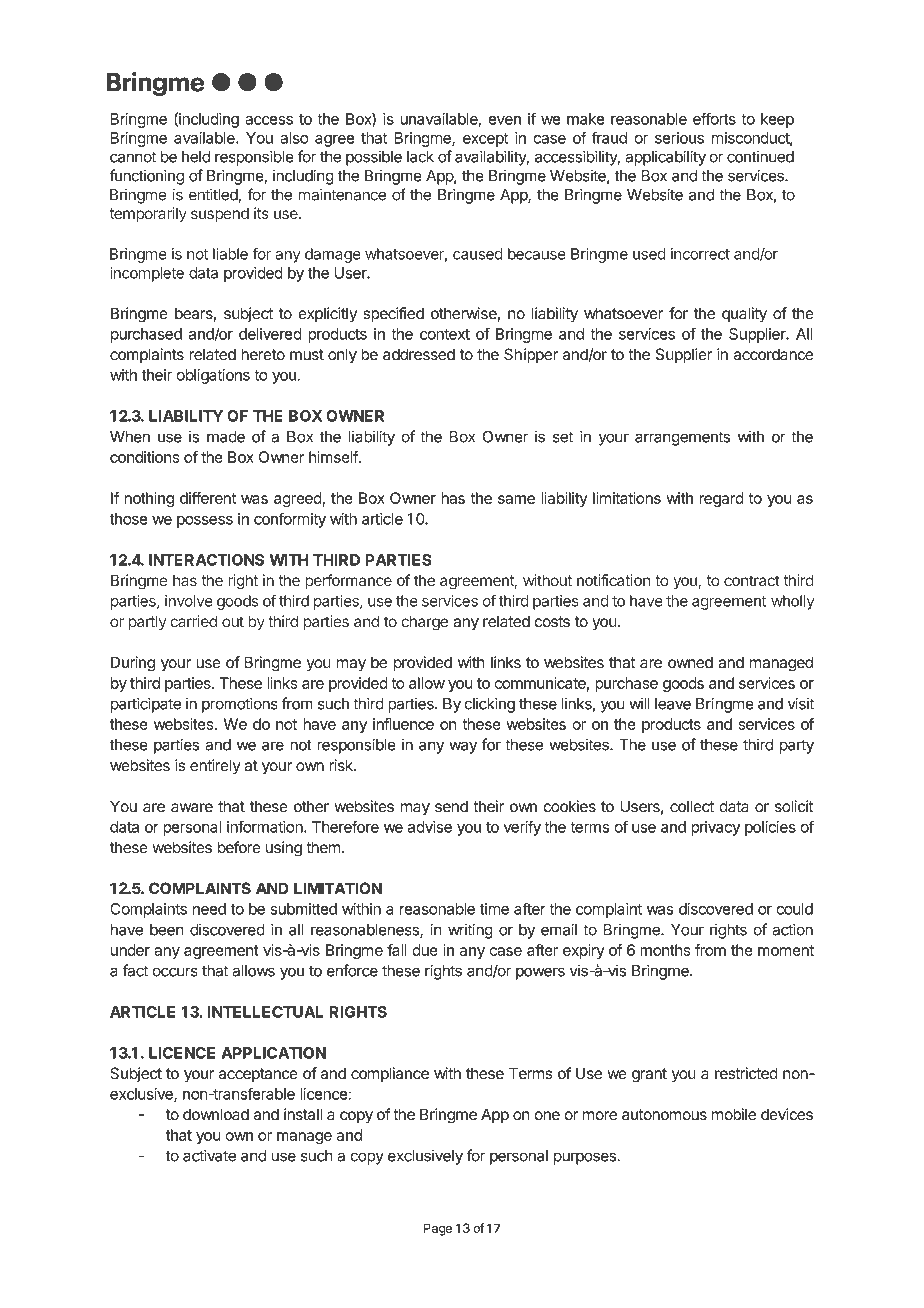  I want to click on privacy, so click(715, 828).
